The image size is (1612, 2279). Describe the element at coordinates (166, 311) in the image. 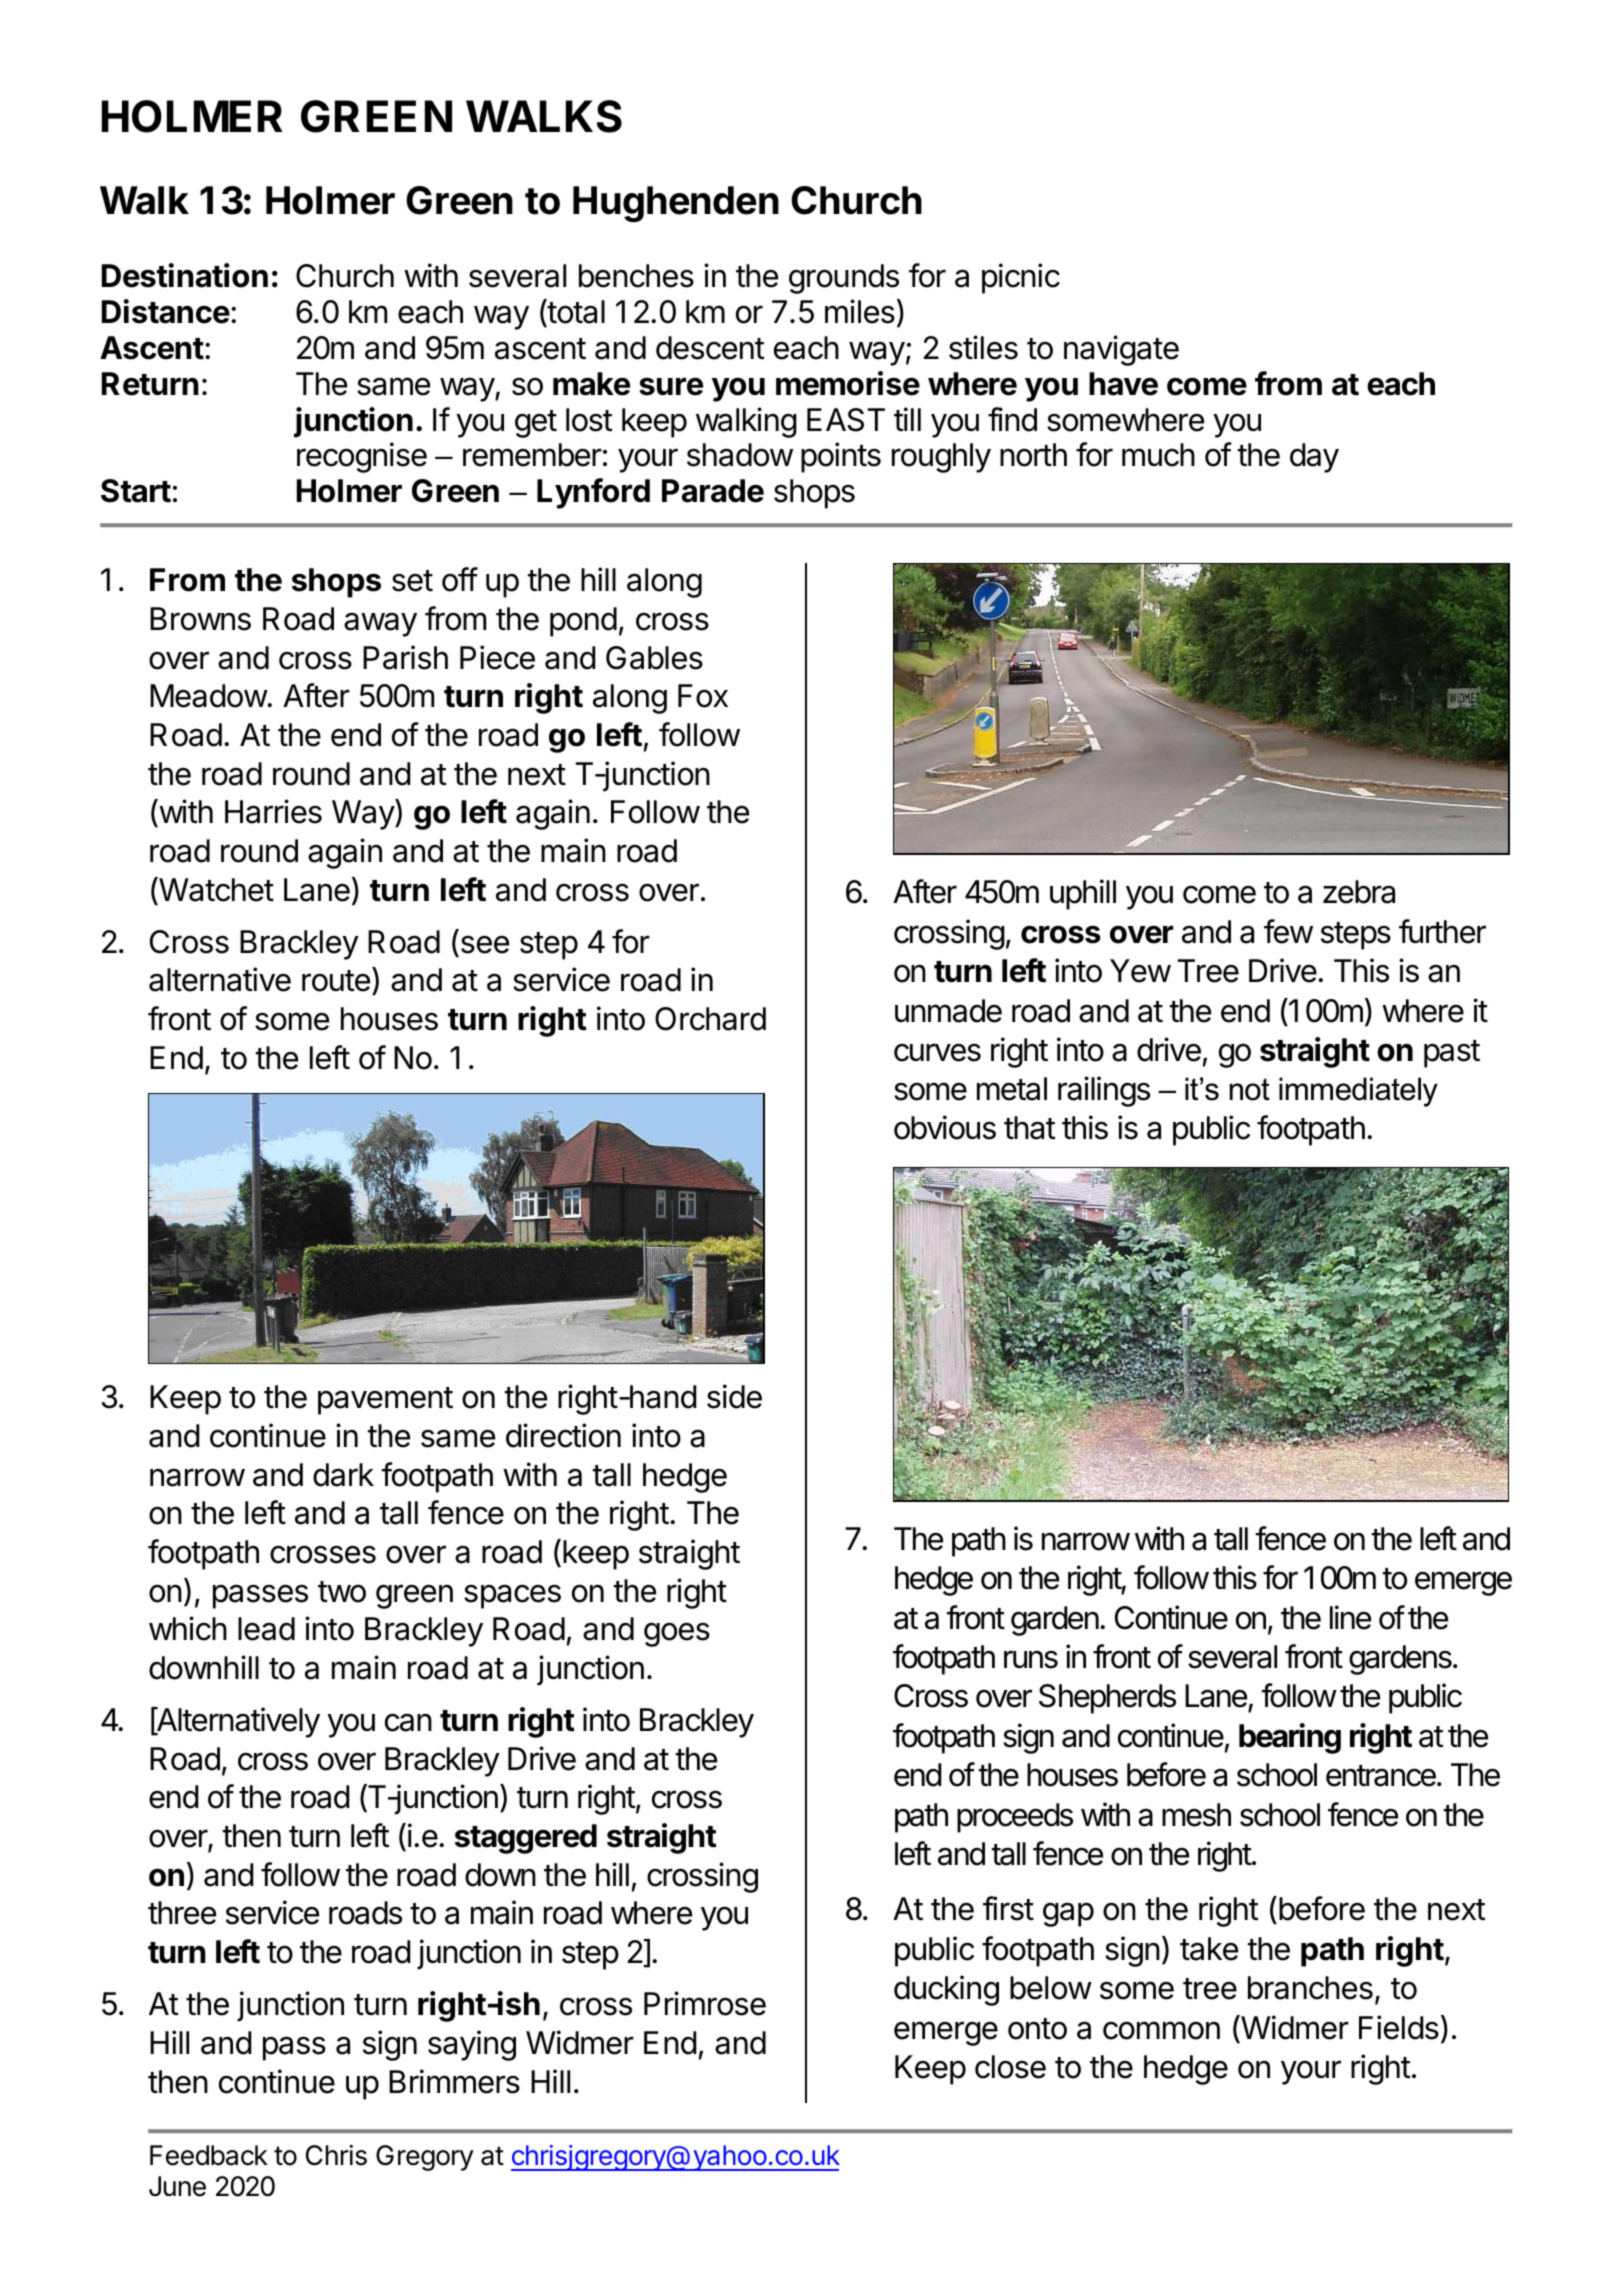

I see `Distance` at that location.
